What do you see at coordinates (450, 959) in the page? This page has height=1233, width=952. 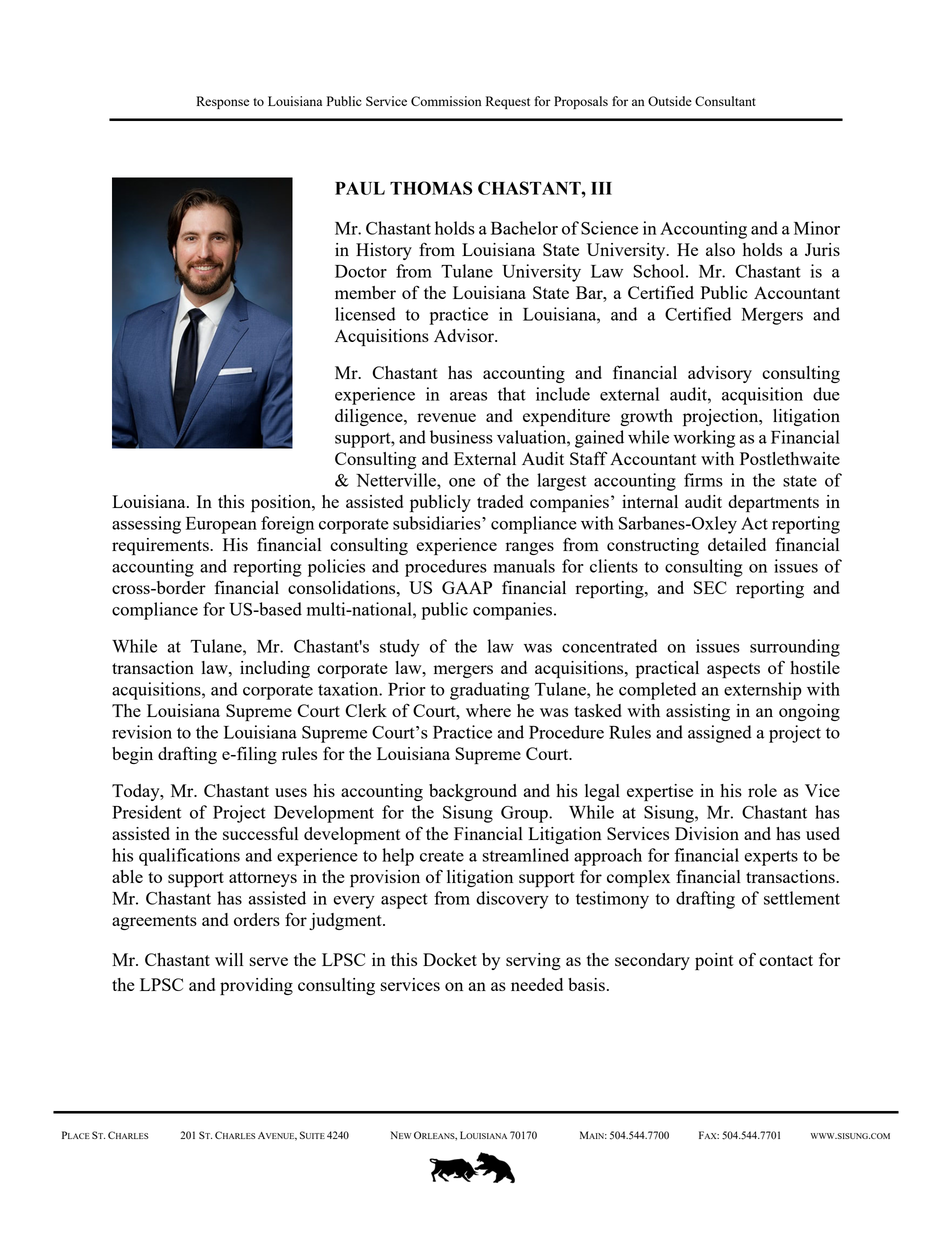 I see `Docket` at bounding box center [450, 959].
